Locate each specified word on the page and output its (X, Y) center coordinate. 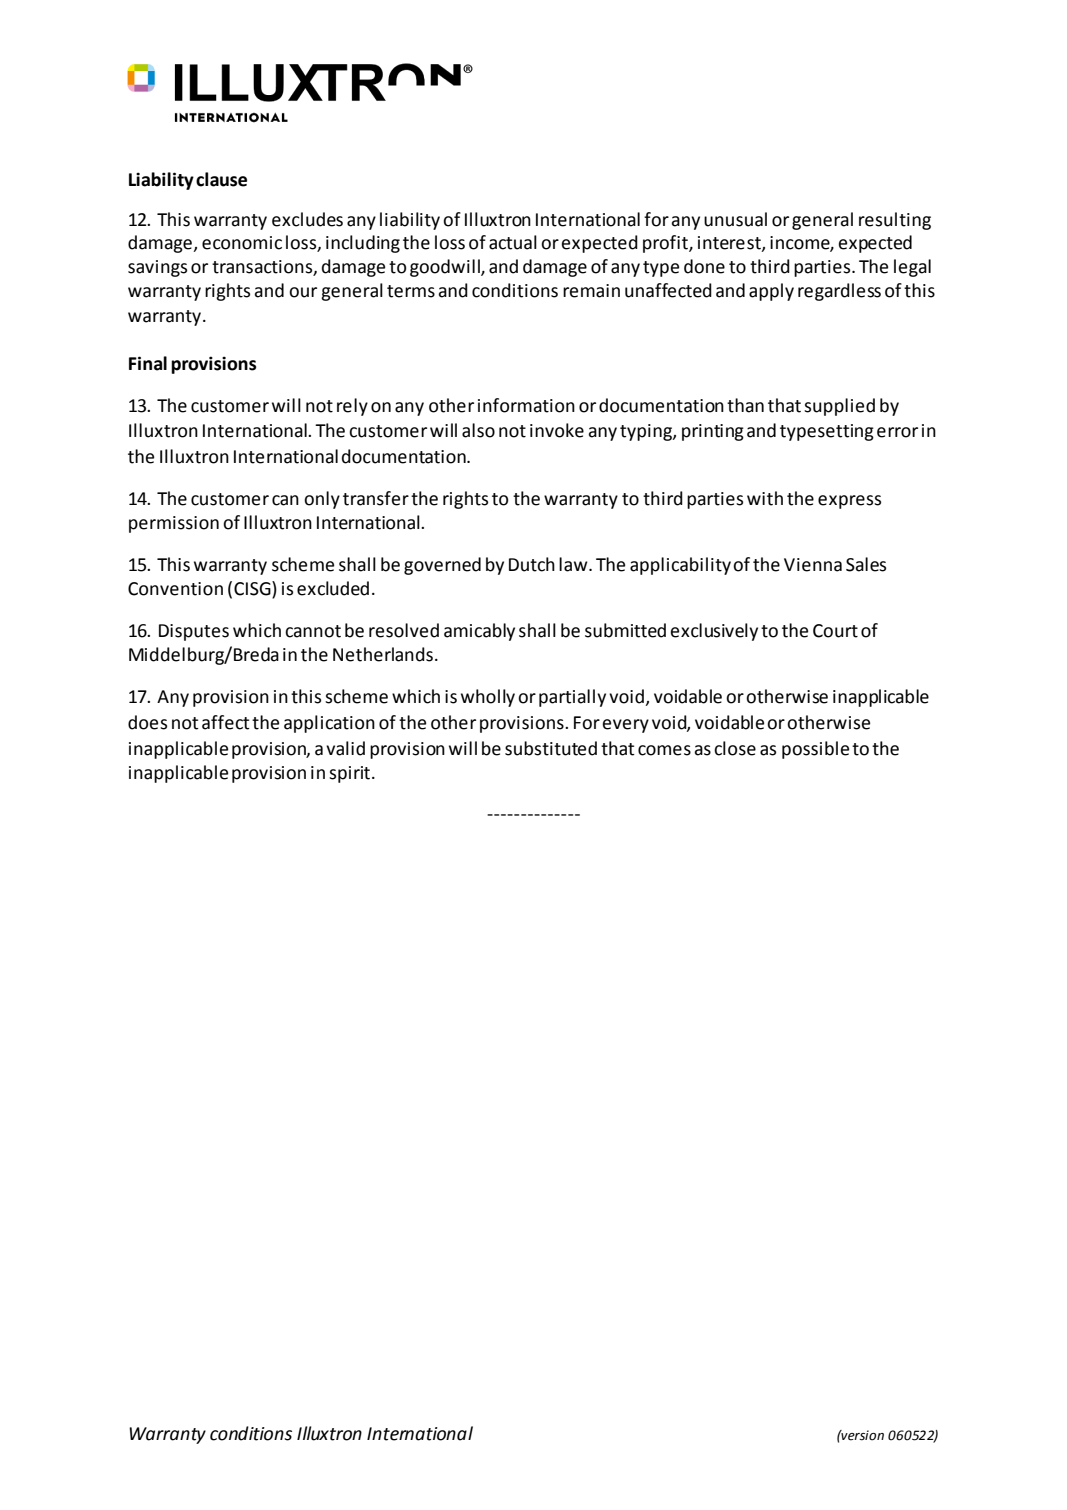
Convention (175, 589)
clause (221, 179)
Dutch (532, 564)
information (526, 405)
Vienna (813, 565)
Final (148, 363)
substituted (551, 748)
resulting (895, 221)
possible (815, 750)
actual (513, 242)
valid (345, 748)
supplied (839, 407)
